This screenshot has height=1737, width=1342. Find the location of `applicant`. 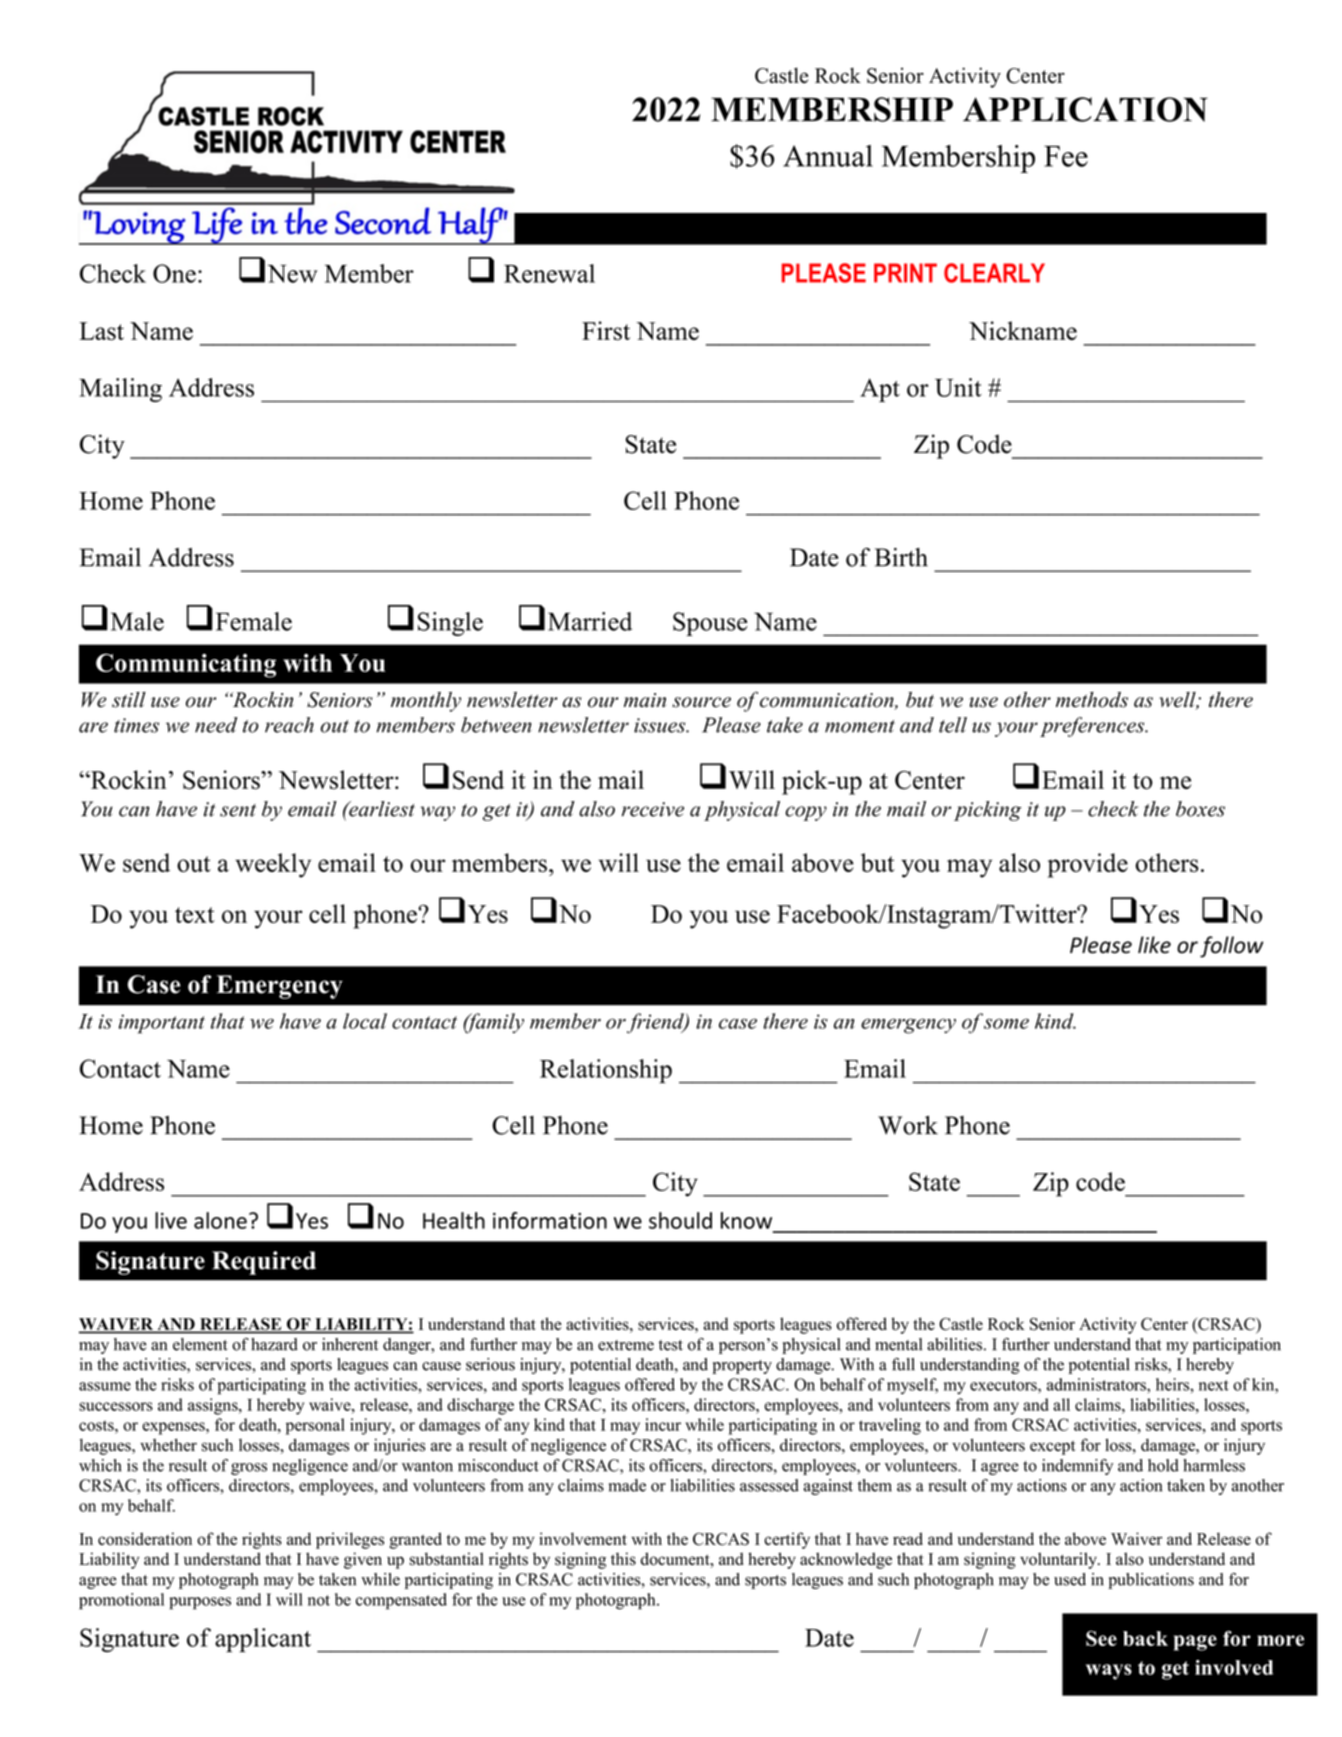

applicant is located at coordinates (263, 1640).
